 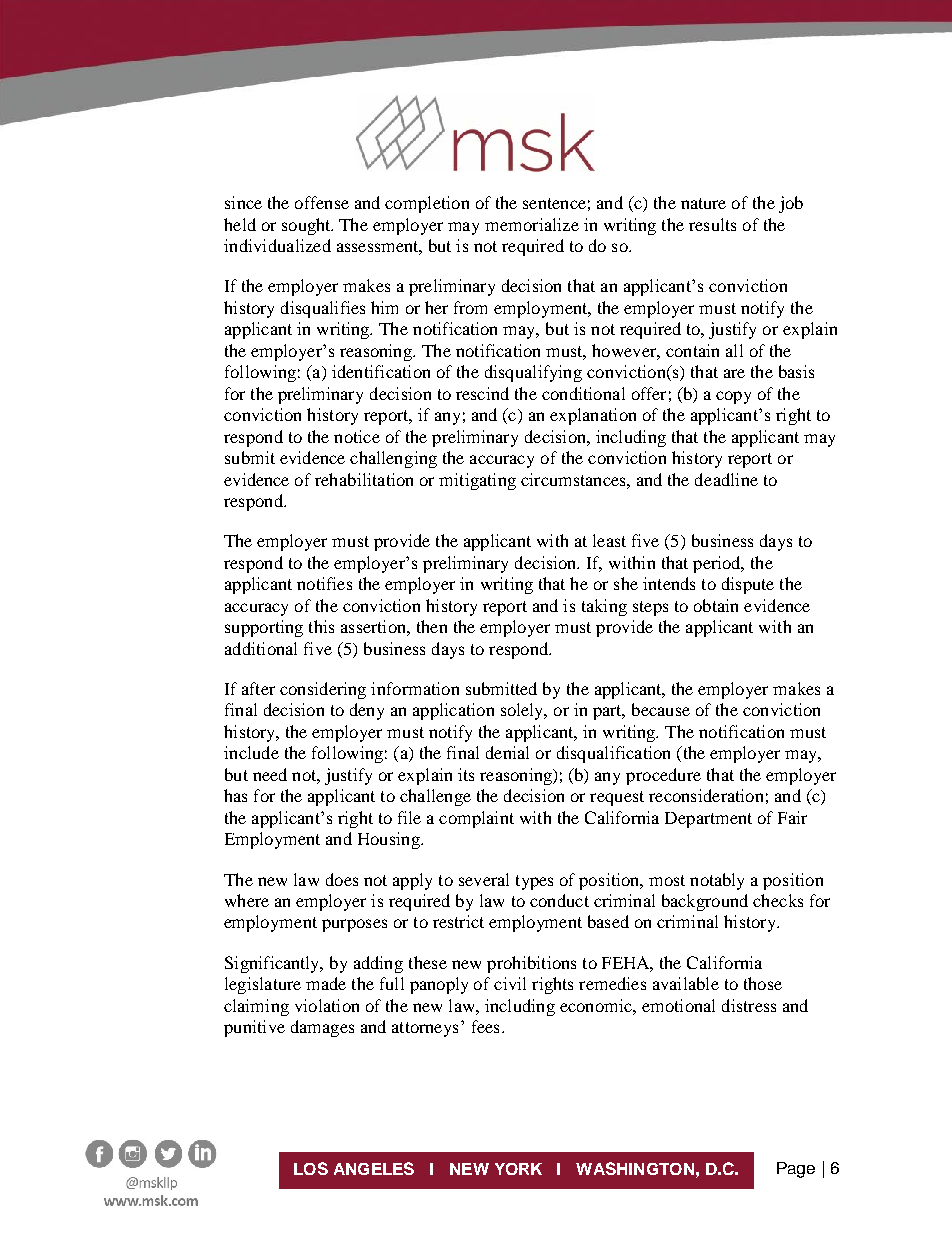 I want to click on memorialize, so click(x=532, y=224).
